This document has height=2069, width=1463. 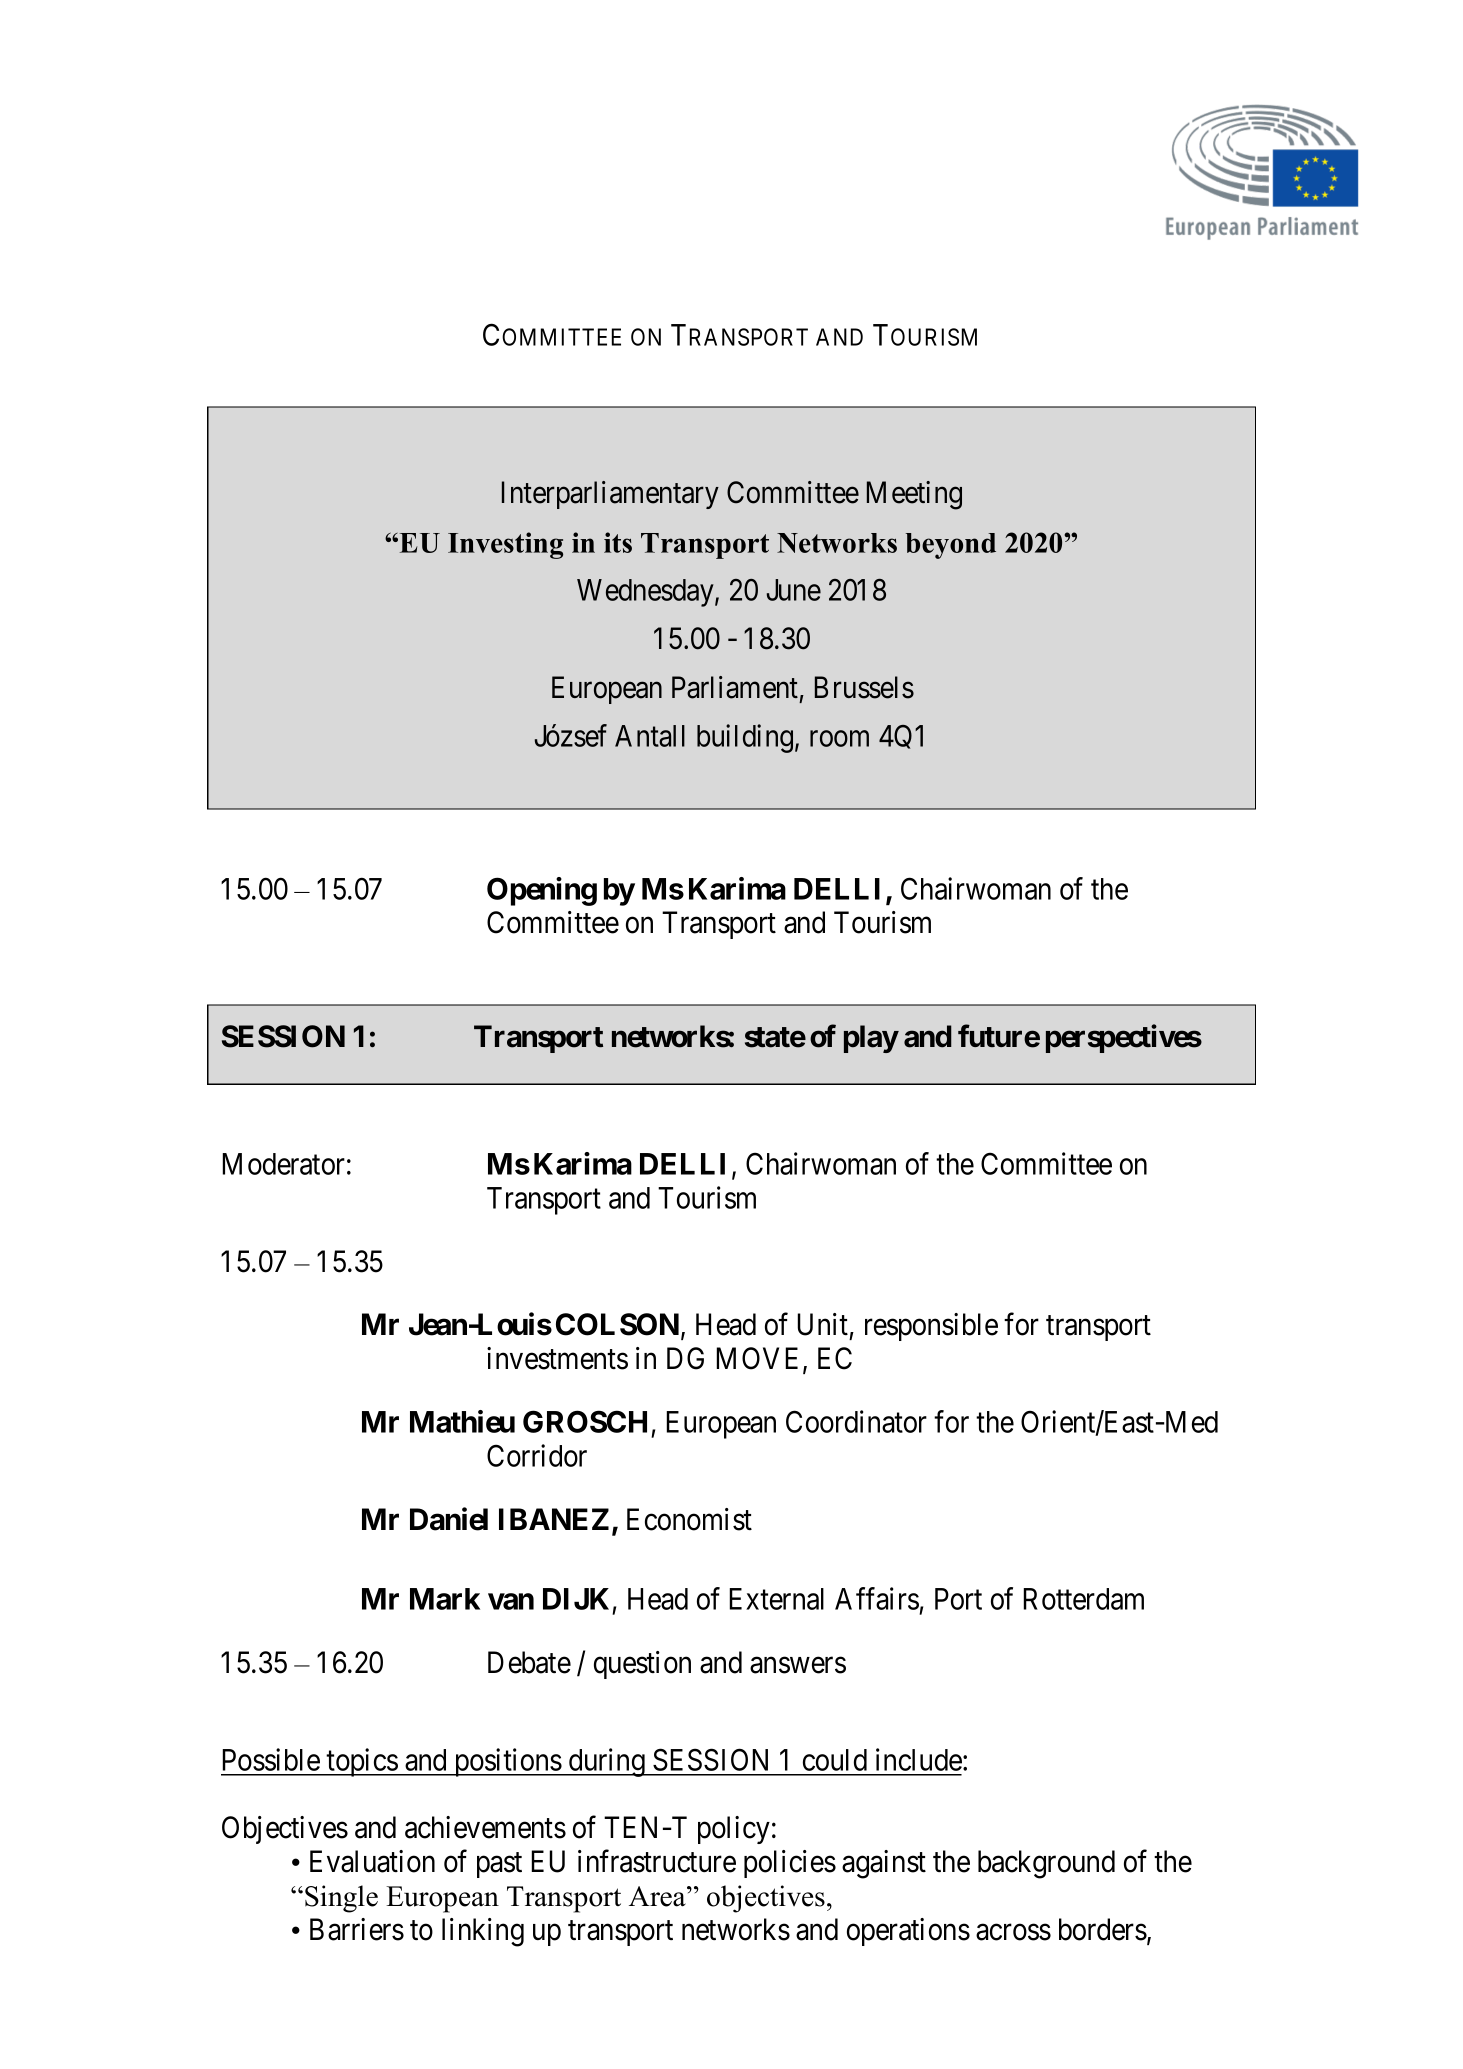 What do you see at coordinates (618, 542) in the document?
I see `its` at bounding box center [618, 542].
